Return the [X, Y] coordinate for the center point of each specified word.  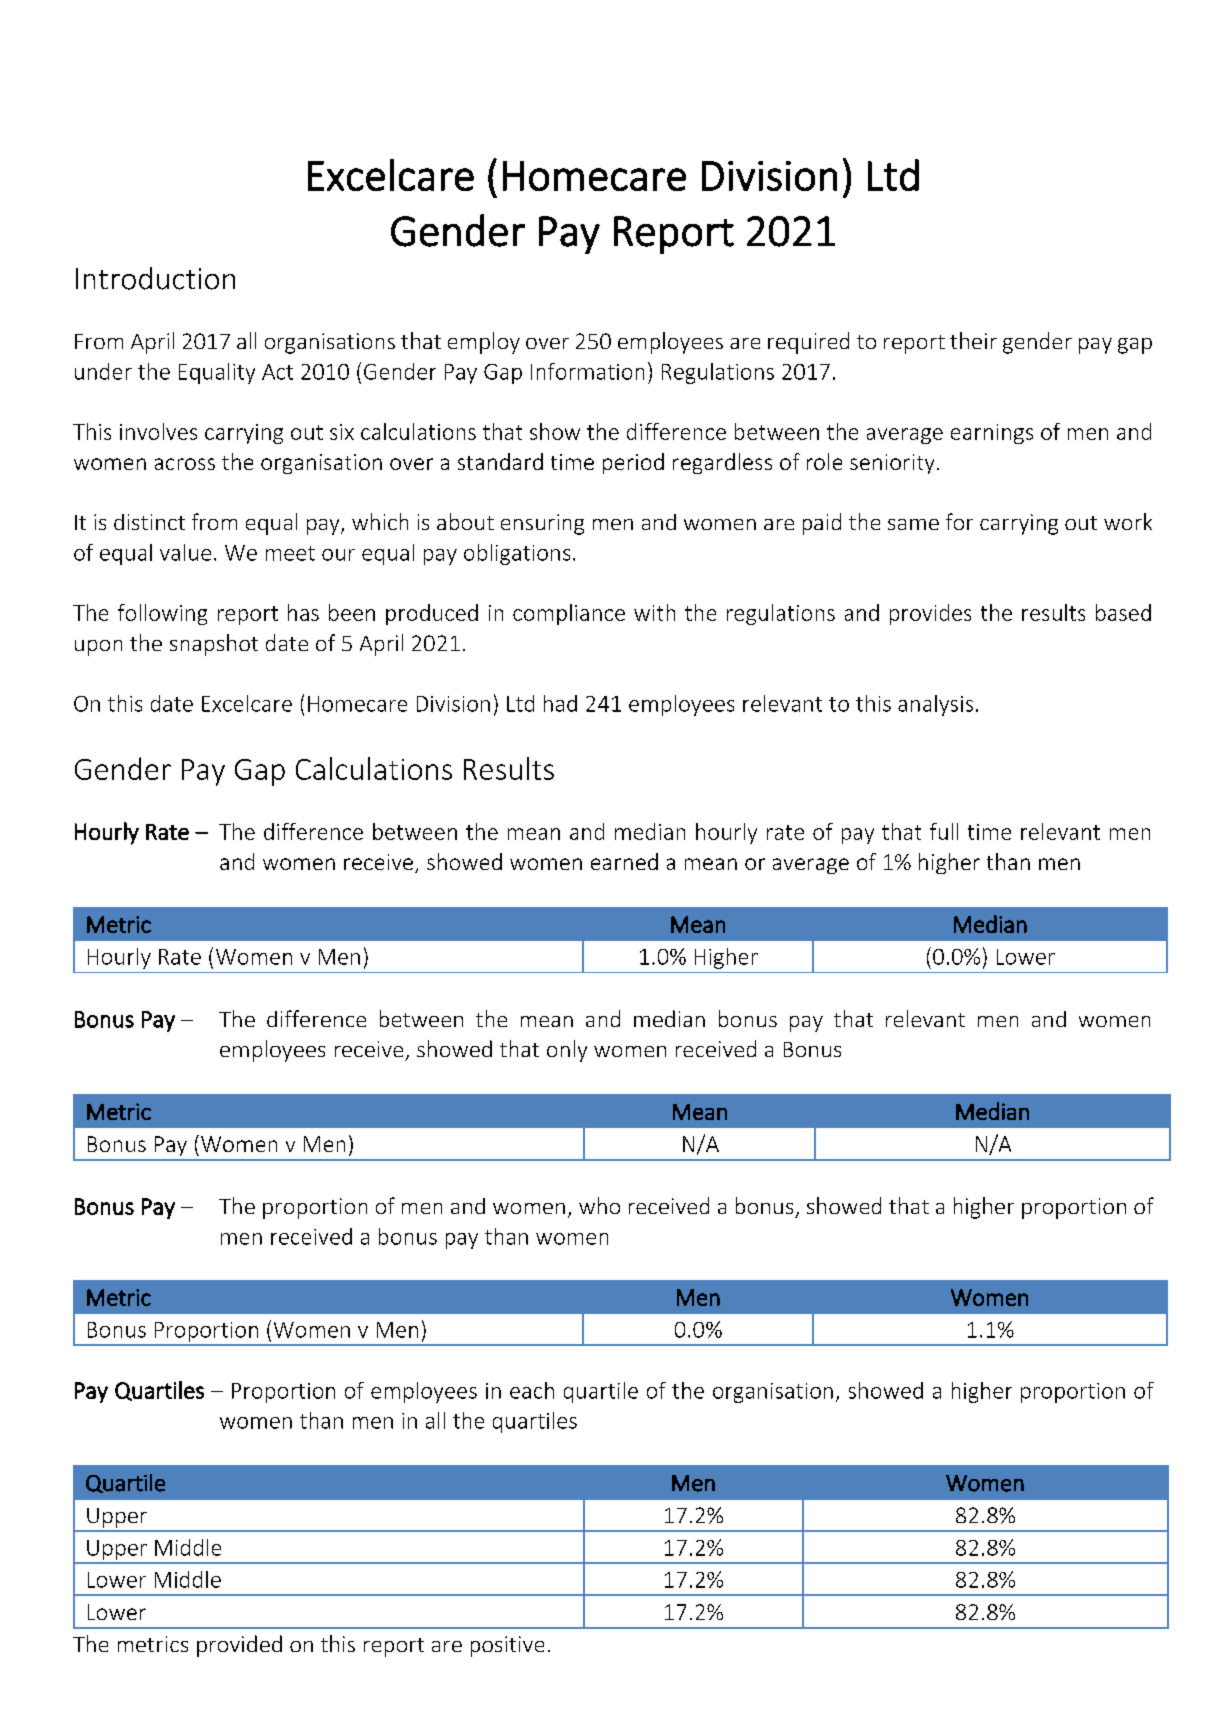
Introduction [155, 278]
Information [587, 371]
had [560, 703]
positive [507, 1646]
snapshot [214, 645]
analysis [935, 705]
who [599, 1205]
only [567, 1051]
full [944, 831]
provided [239, 1646]
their [973, 340]
